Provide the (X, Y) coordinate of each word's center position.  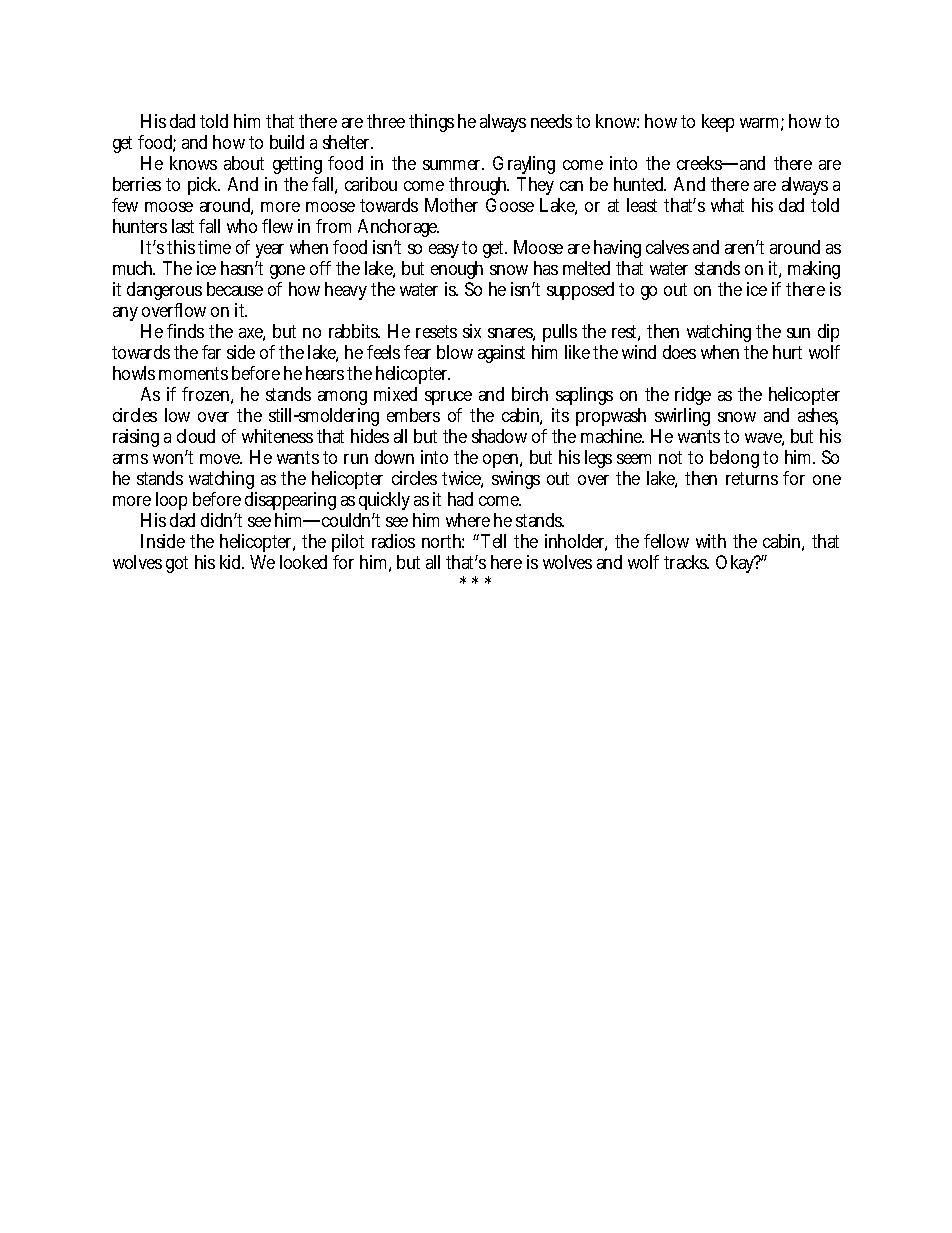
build (287, 142)
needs (551, 121)
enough (457, 272)
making (814, 272)
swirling (682, 419)
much (133, 268)
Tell (492, 541)
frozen (205, 394)
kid (230, 562)
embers (413, 415)
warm (759, 123)
